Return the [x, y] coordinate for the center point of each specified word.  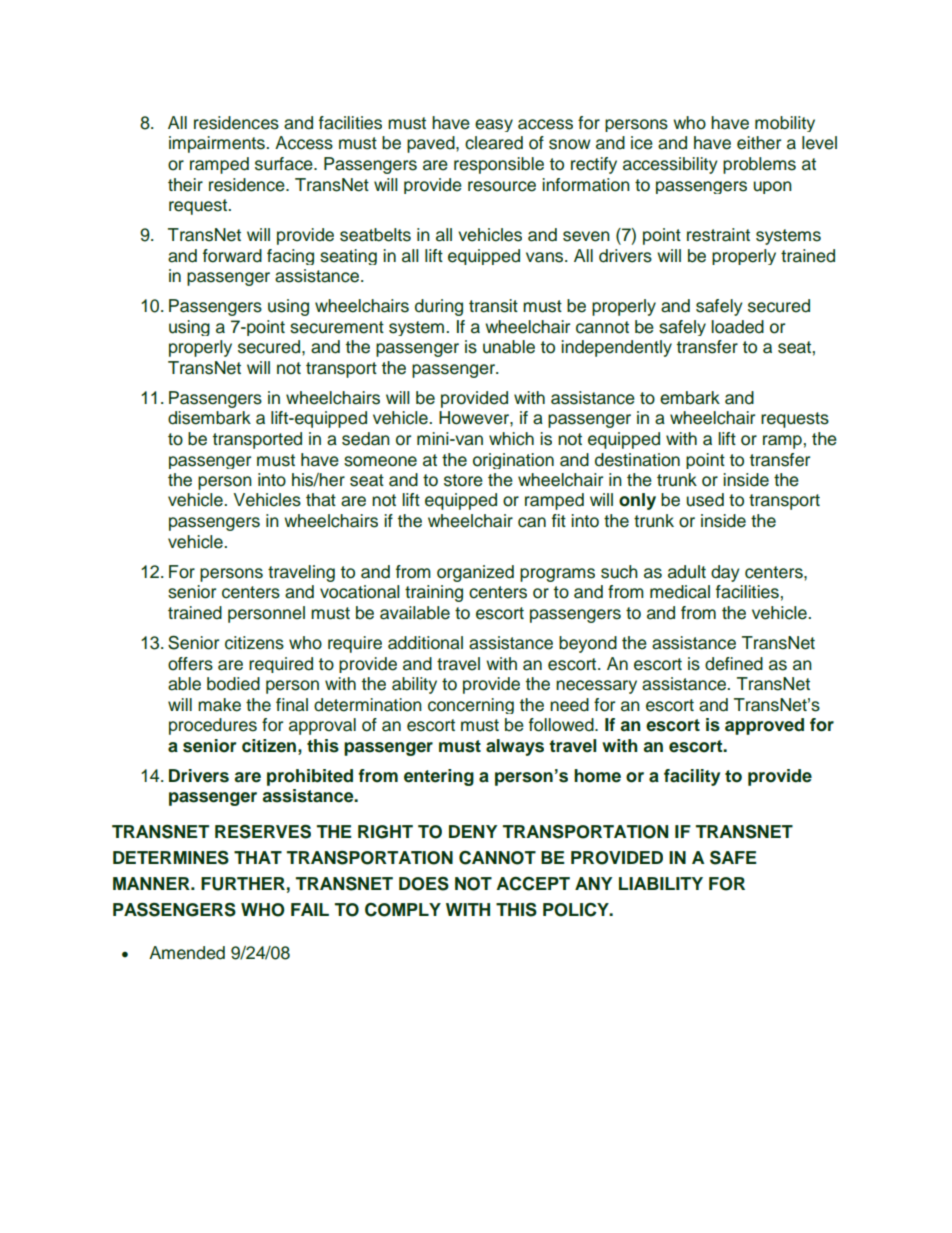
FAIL [310, 909]
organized [475, 573]
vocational [360, 592]
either [759, 143]
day [725, 573]
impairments [218, 144]
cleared [494, 143]
